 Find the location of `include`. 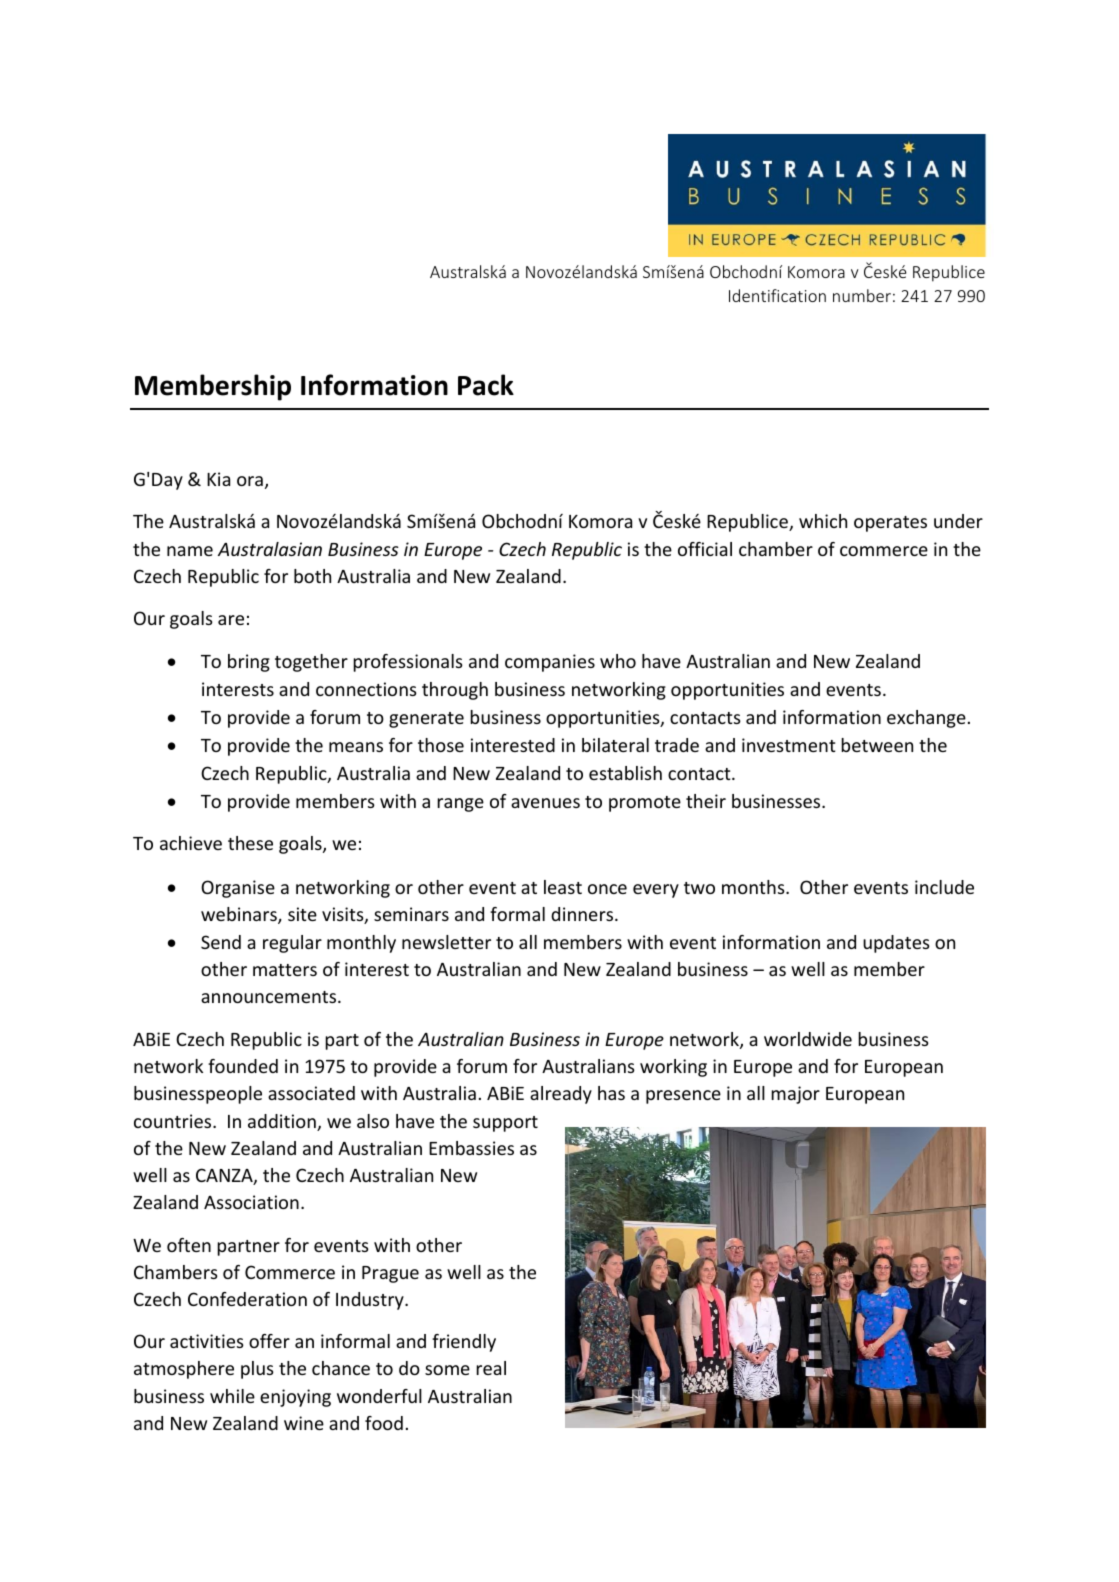

include is located at coordinates (944, 887).
